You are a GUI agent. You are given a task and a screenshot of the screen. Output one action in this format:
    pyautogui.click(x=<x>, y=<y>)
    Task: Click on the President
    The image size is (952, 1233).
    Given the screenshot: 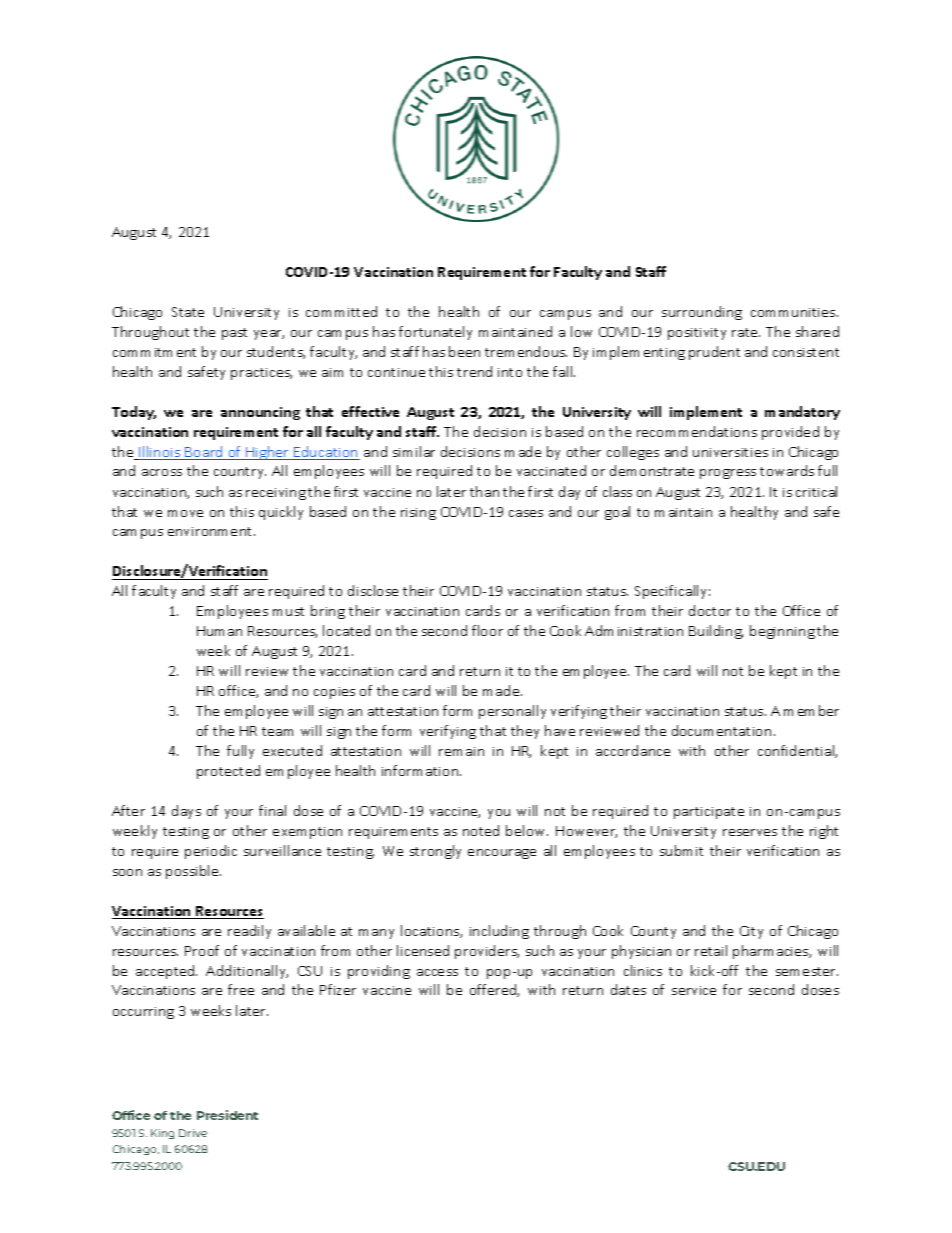 What is the action you would take?
    pyautogui.click(x=227, y=1115)
